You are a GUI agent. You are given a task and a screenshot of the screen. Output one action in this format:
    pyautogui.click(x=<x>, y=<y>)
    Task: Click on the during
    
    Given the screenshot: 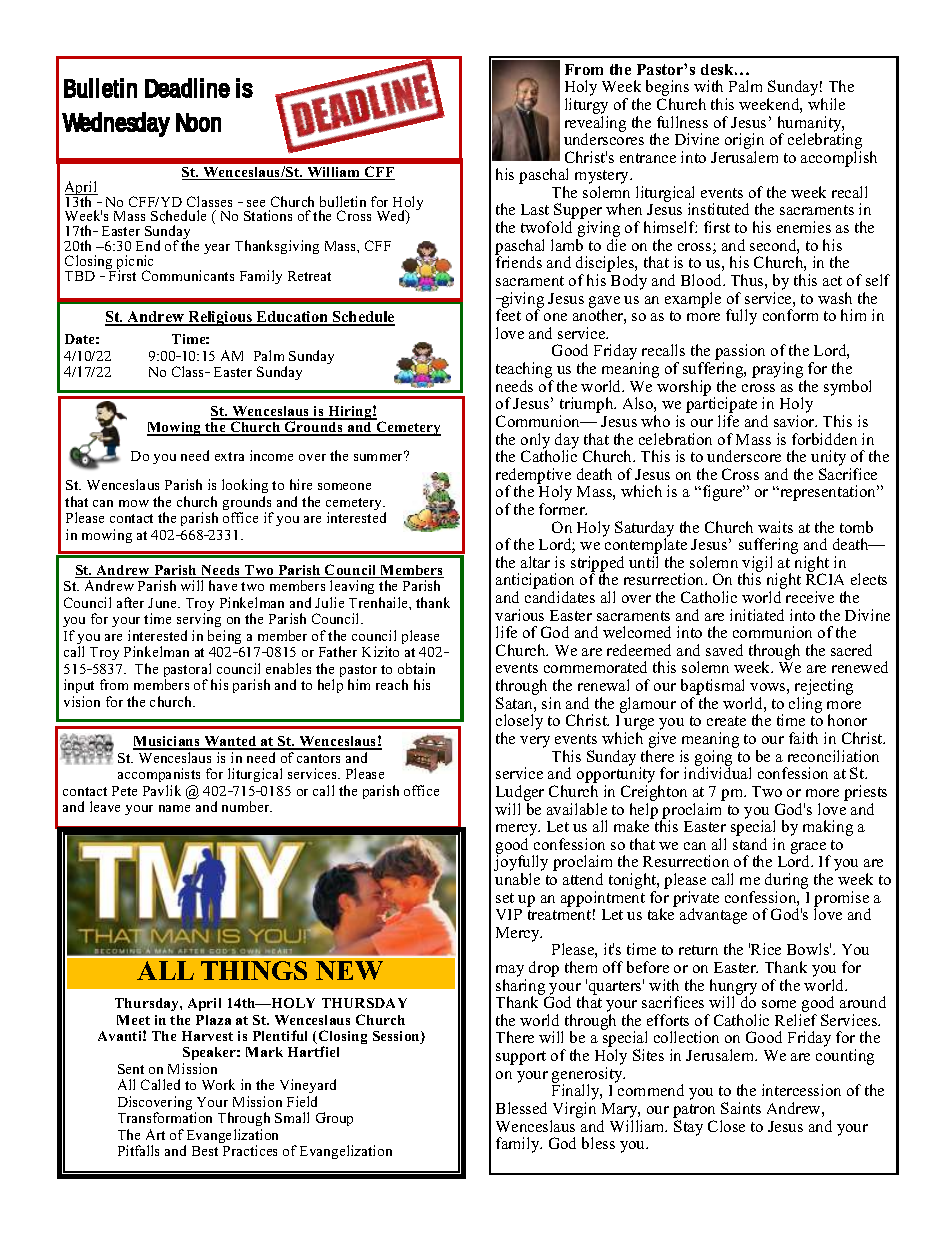 What is the action you would take?
    pyautogui.click(x=786, y=882)
